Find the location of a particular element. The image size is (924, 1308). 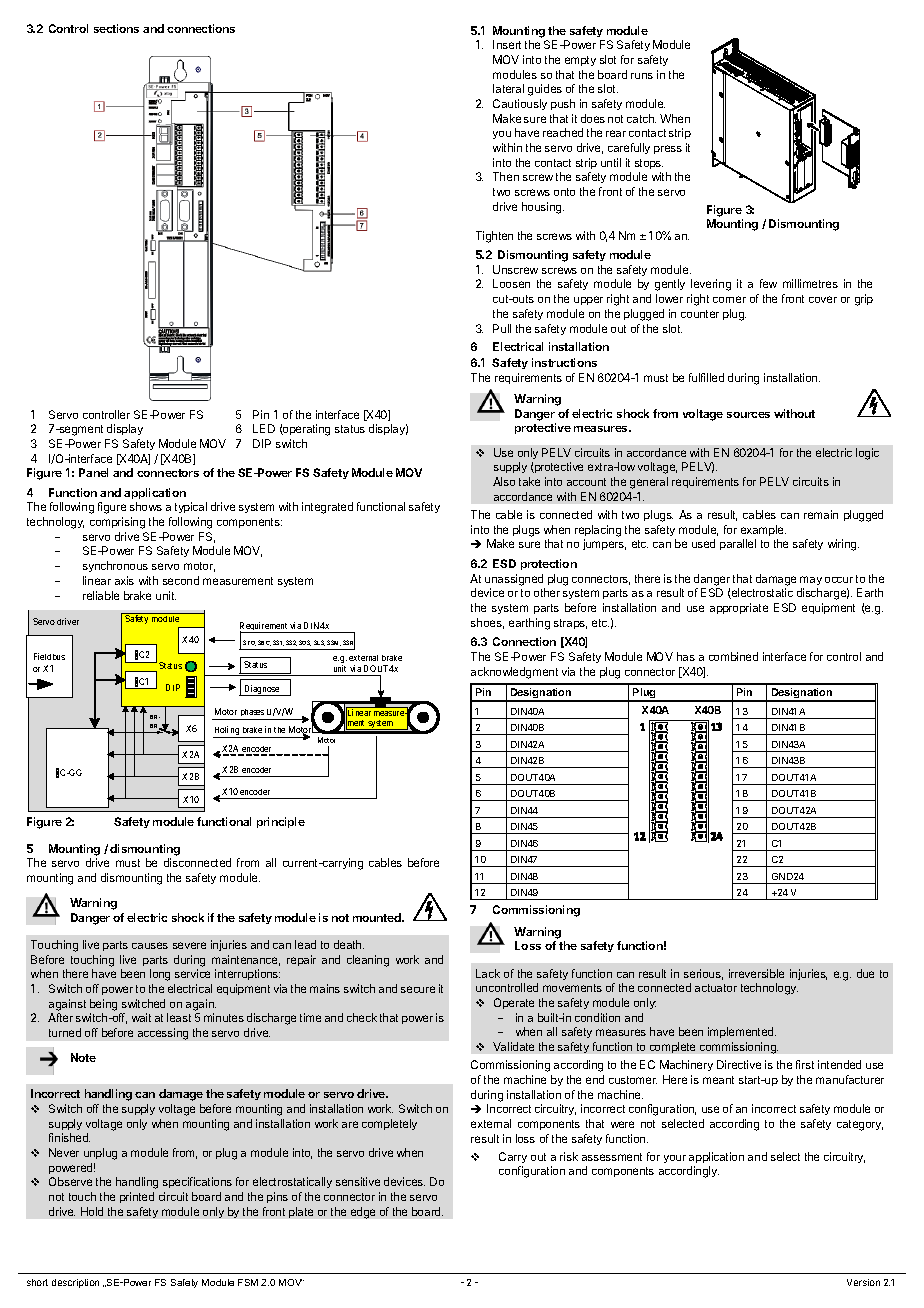

Insert is located at coordinates (507, 44).
